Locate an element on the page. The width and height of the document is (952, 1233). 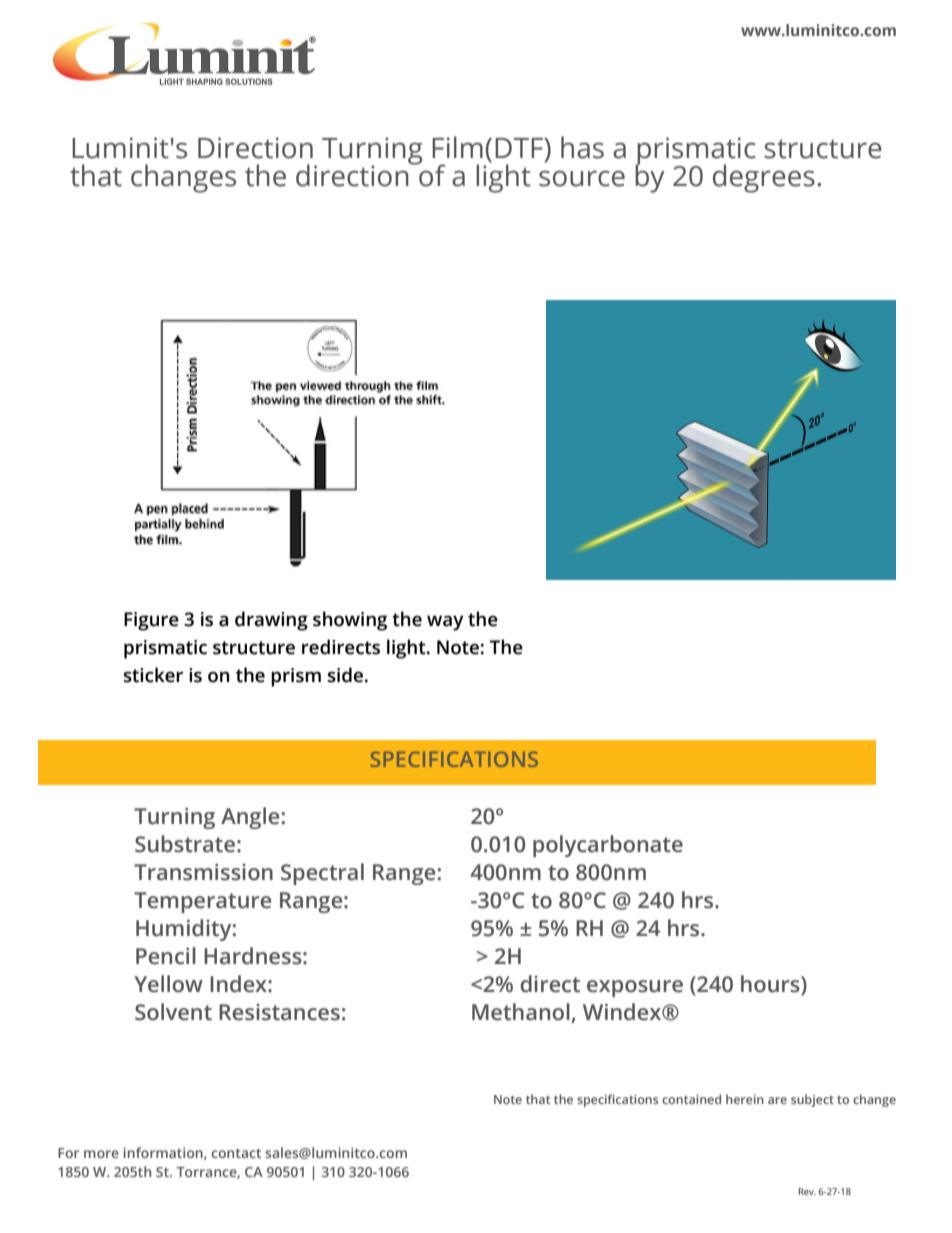
Methanol is located at coordinates (521, 1012).
